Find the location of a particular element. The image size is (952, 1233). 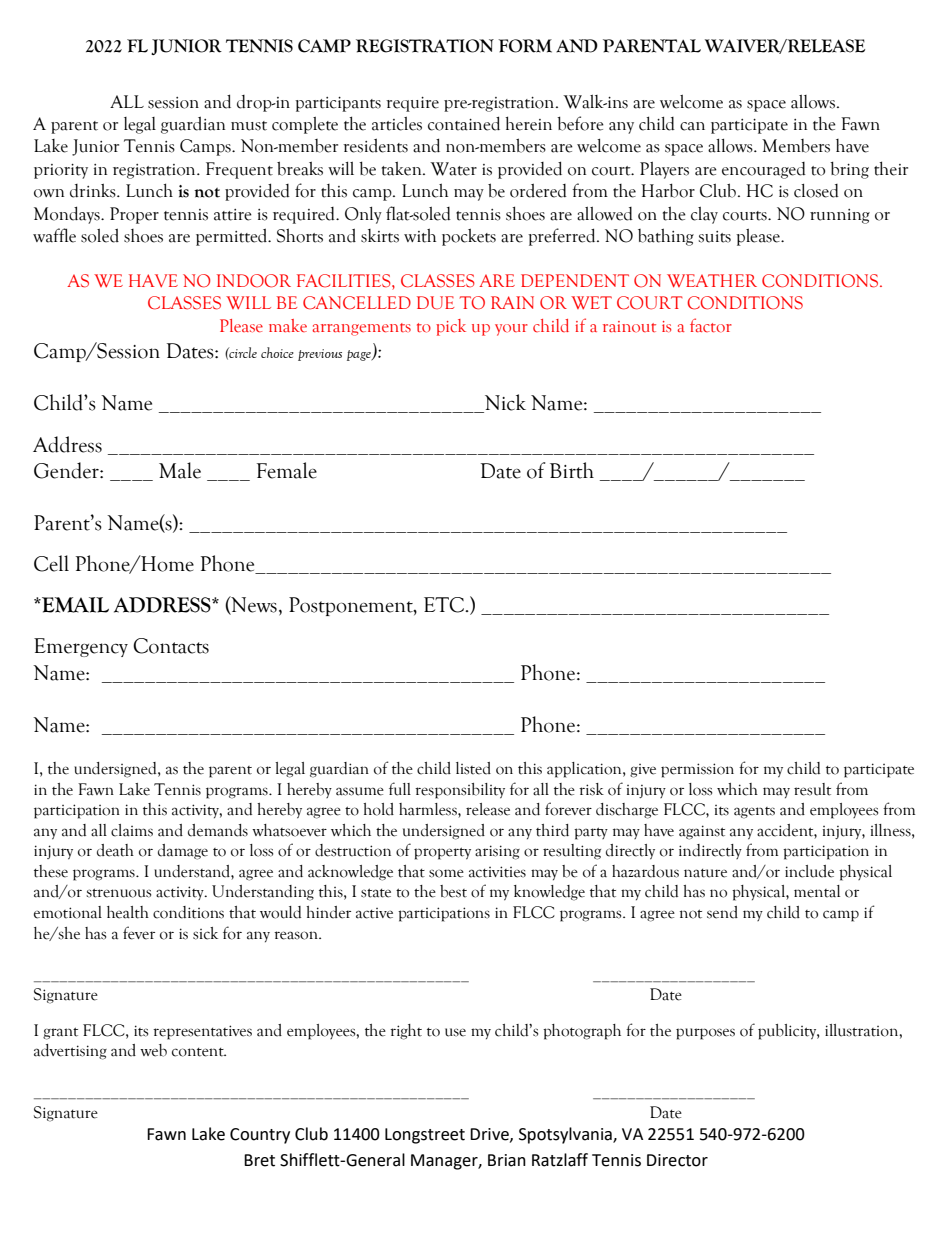

Contacts is located at coordinates (171, 646).
